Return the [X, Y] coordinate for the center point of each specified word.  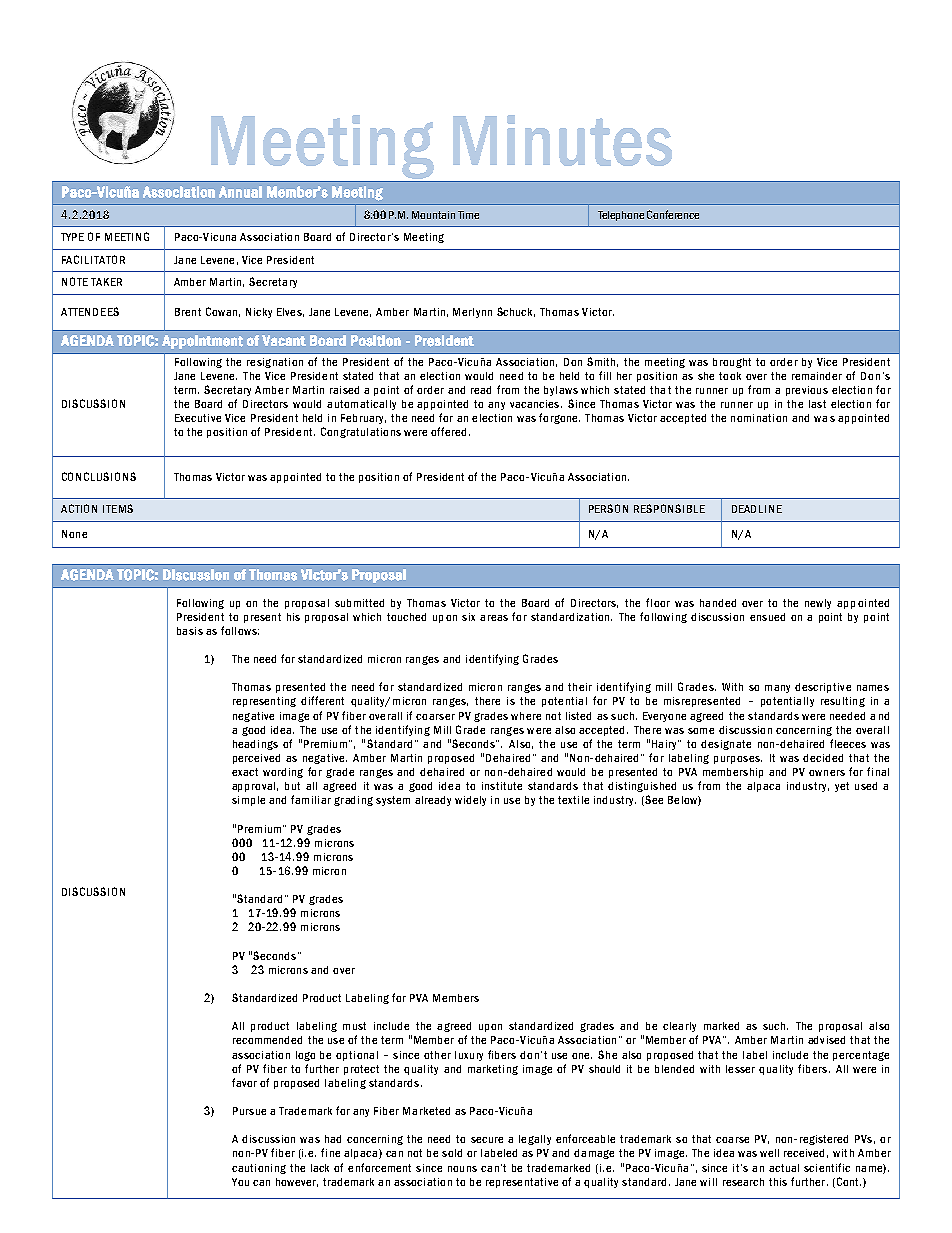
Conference [673, 214]
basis [190, 631]
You [240, 1182]
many [777, 689]
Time [468, 215]
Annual [240, 192]
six [468, 617]
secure [487, 1140]
